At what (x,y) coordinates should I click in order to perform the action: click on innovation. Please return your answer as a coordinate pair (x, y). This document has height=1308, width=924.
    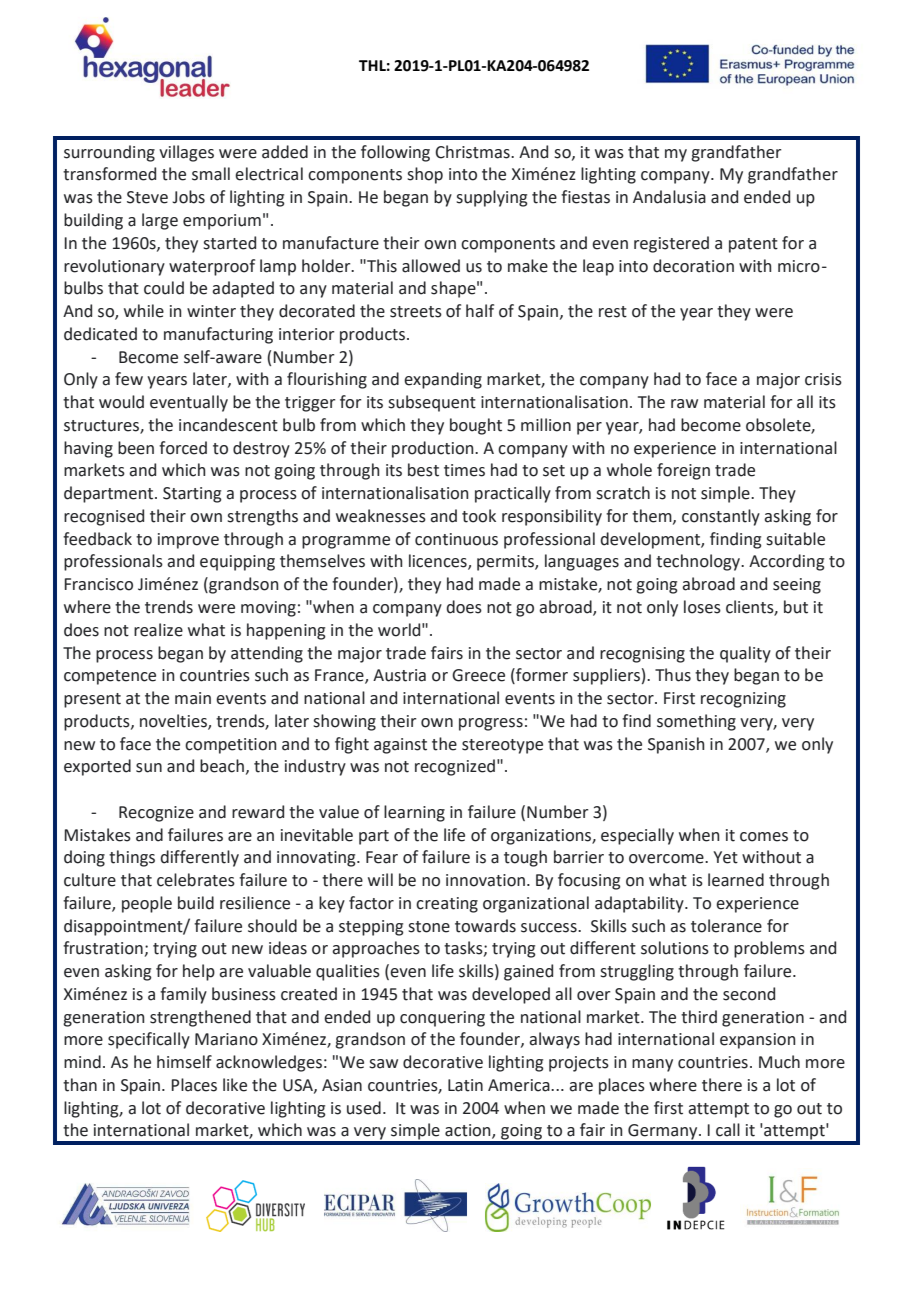
    Looking at the image, I should click on (485, 880).
